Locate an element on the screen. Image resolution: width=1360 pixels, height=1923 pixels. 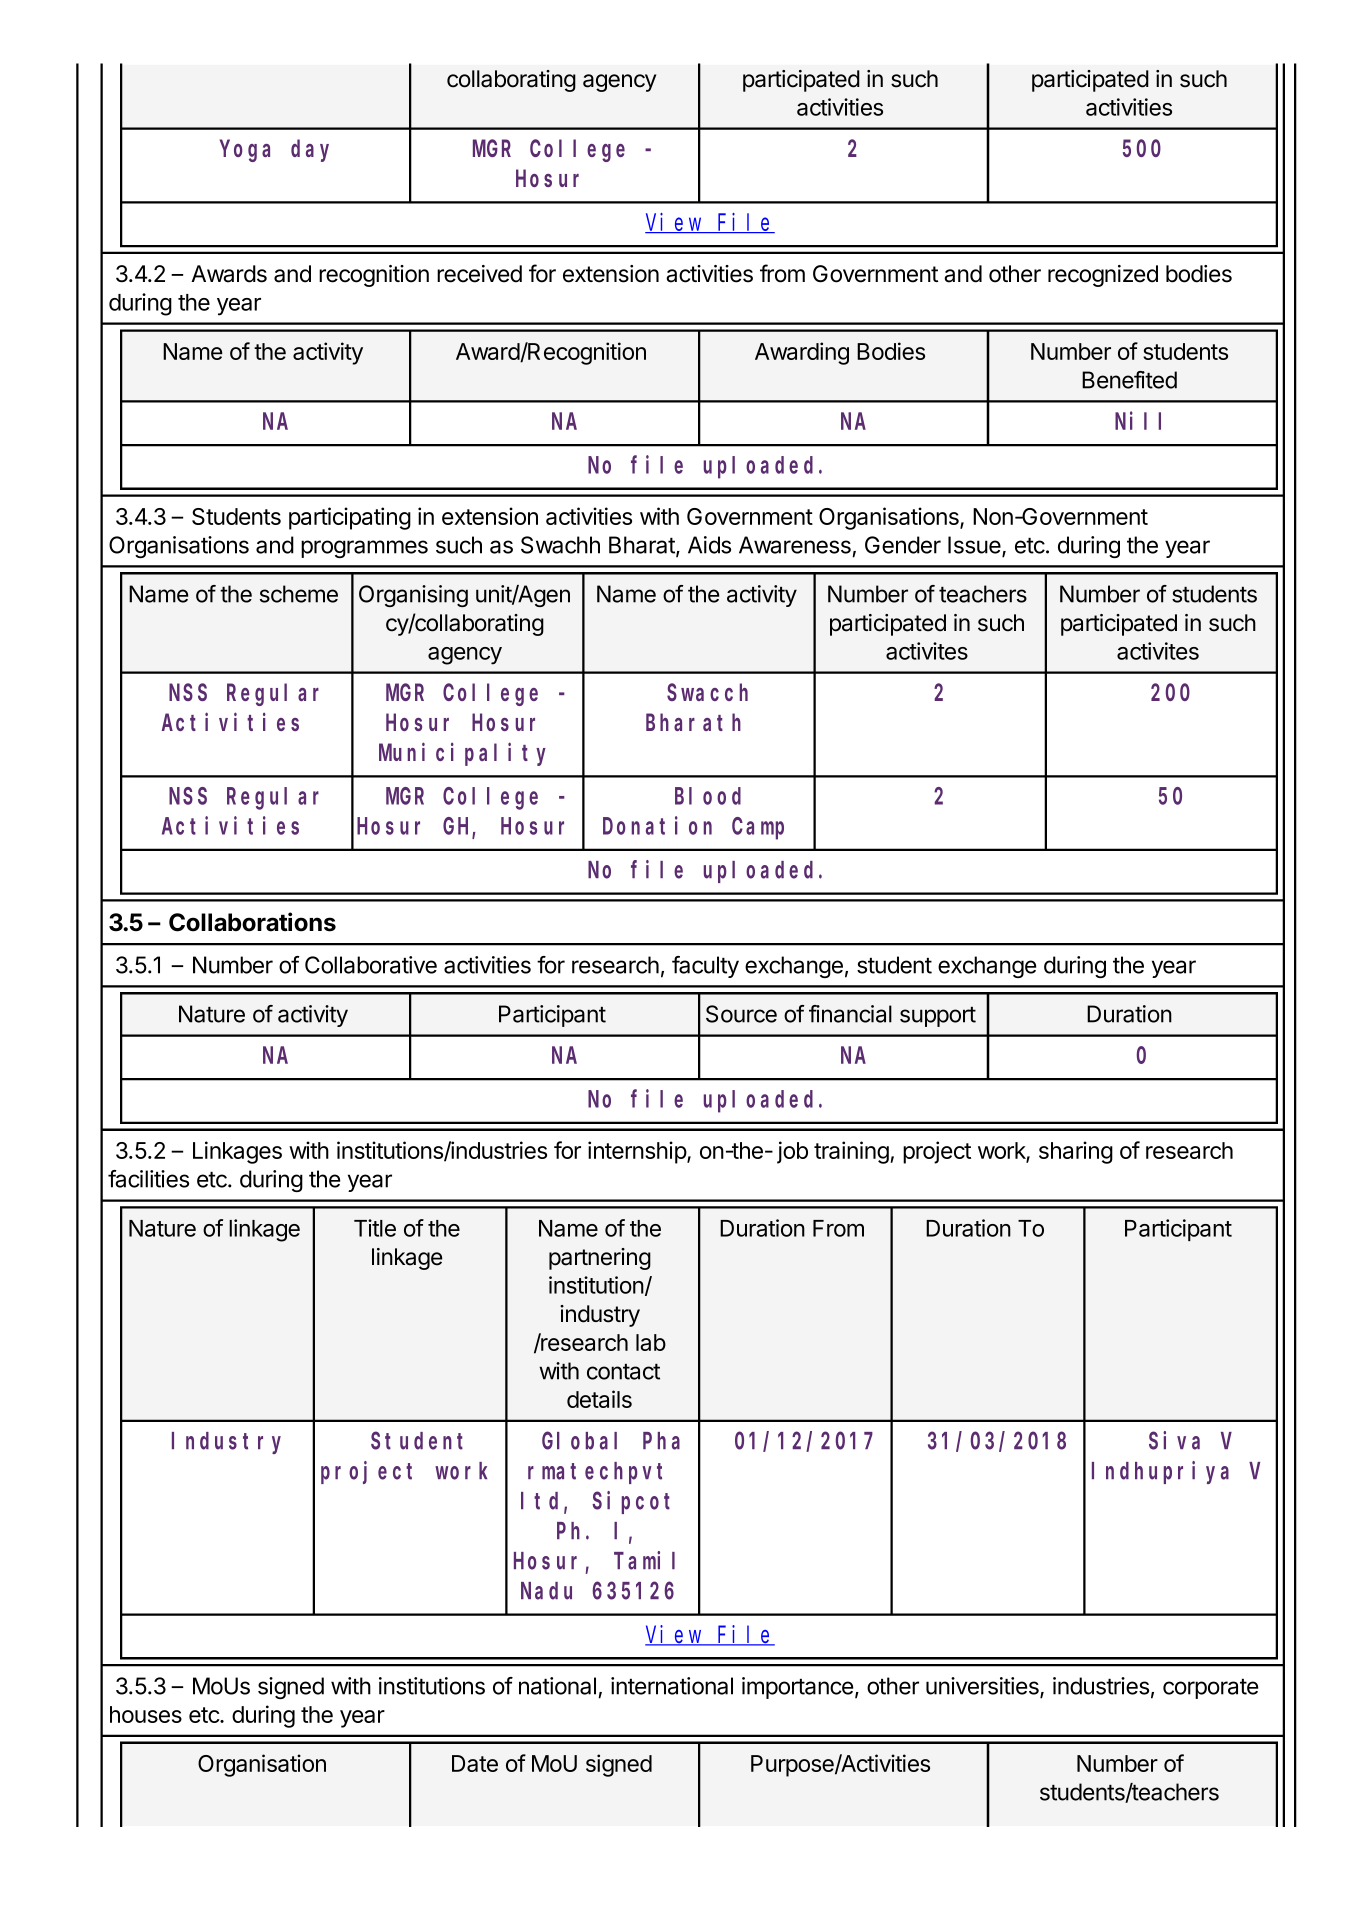
participating is located at coordinates (350, 518).
